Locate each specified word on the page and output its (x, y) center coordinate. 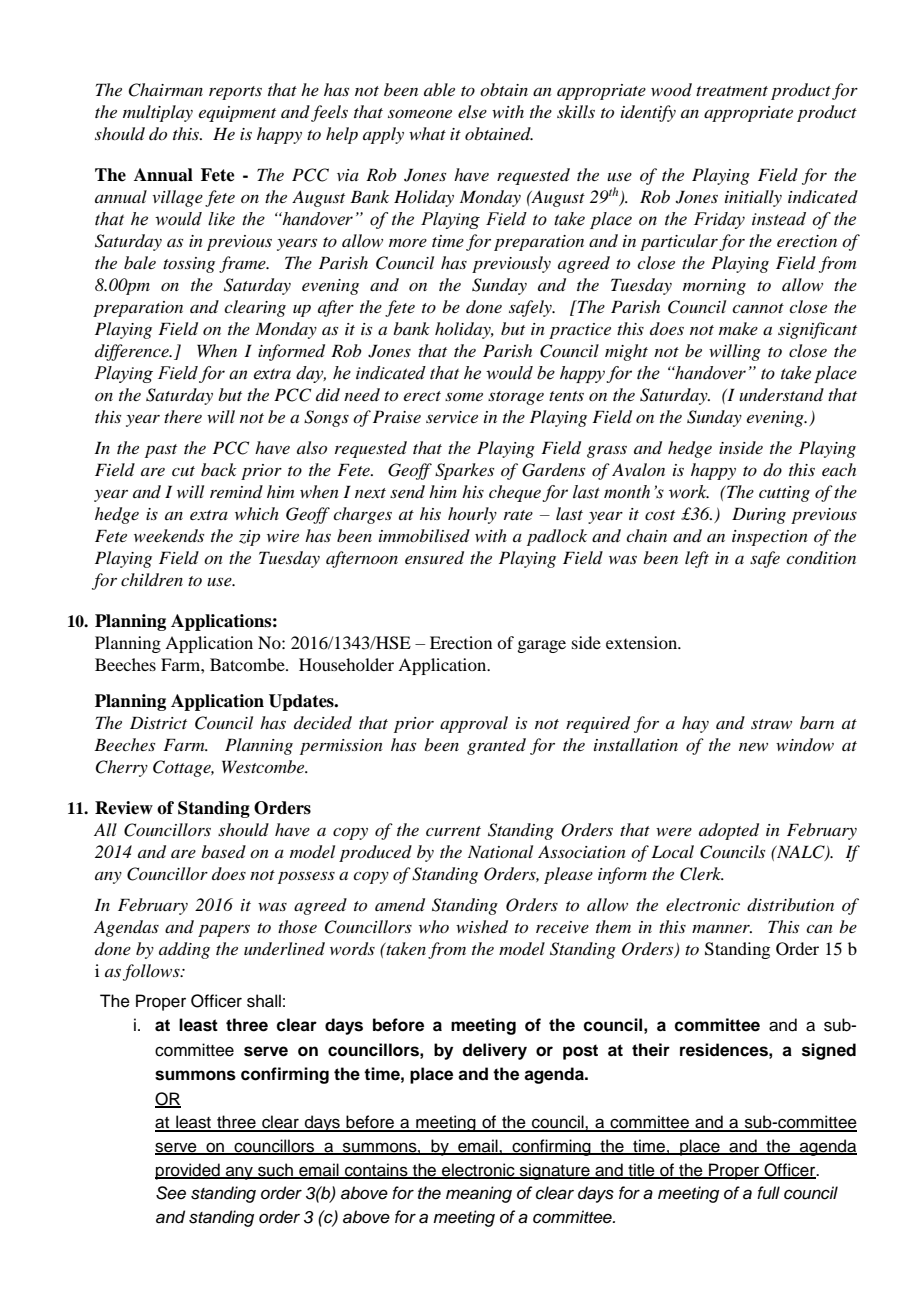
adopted (729, 831)
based (223, 851)
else (472, 111)
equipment (237, 114)
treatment (732, 91)
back (219, 469)
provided (188, 1171)
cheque (515, 493)
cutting (784, 494)
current (453, 831)
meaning (479, 1194)
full (768, 1193)
